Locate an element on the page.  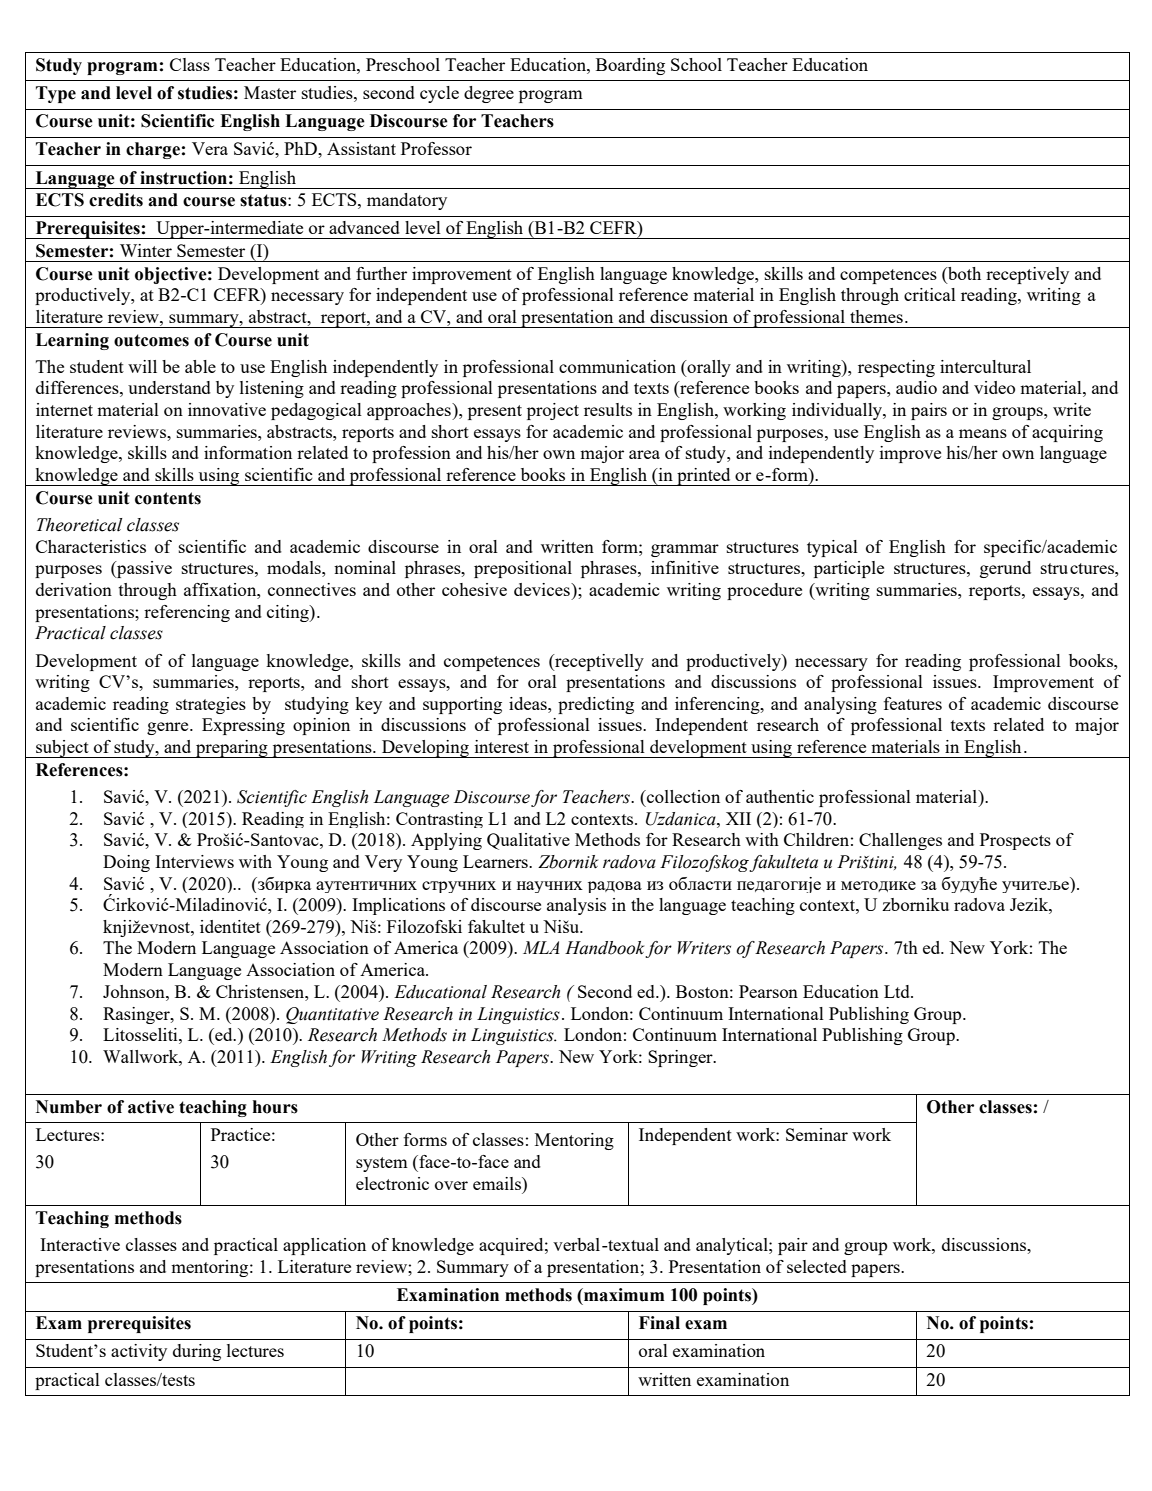
both is located at coordinates (963, 273).
